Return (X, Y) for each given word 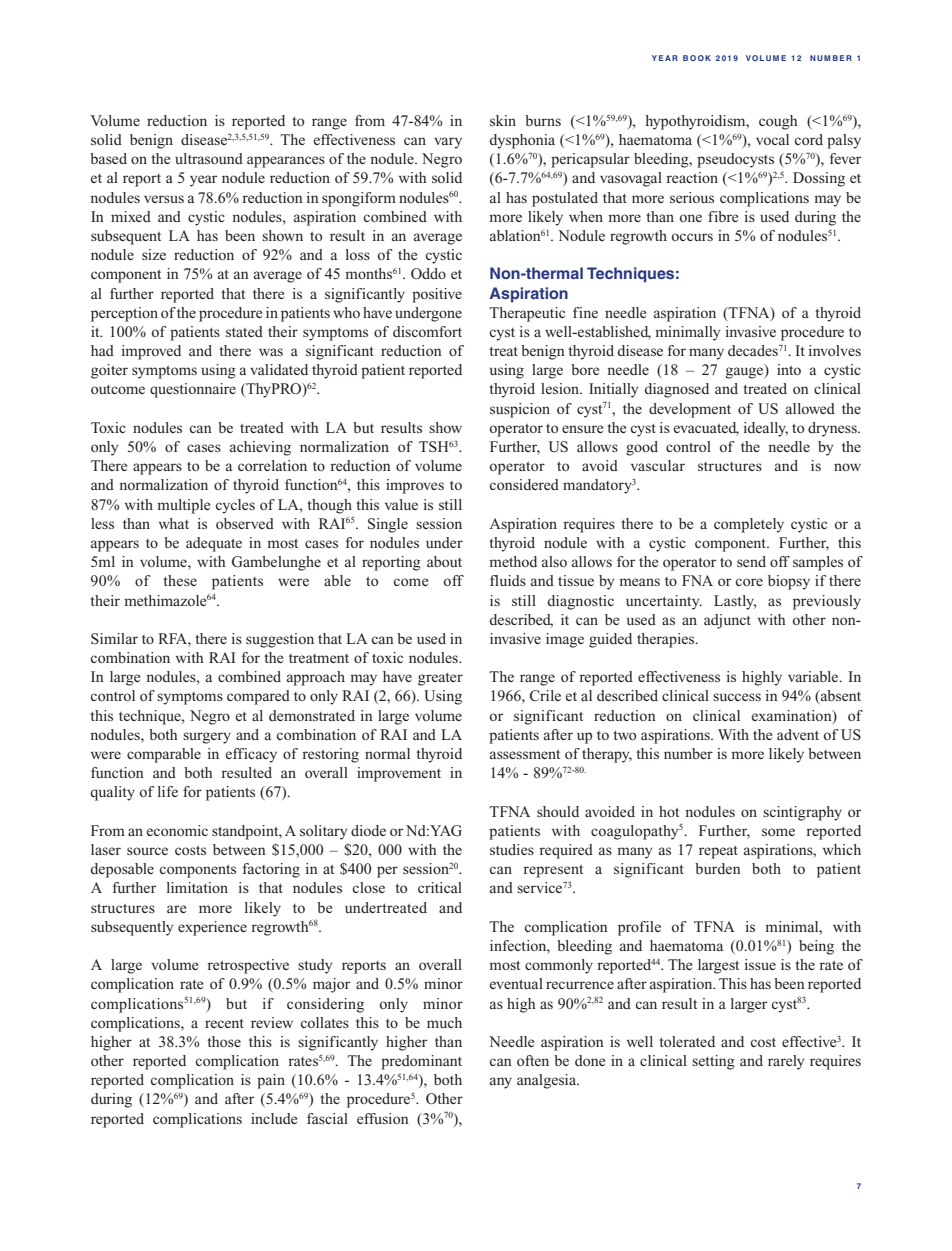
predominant (421, 1062)
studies (512, 849)
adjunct (727, 621)
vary (448, 143)
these (180, 580)
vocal (772, 139)
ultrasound (209, 158)
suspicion (520, 410)
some (778, 832)
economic (177, 830)
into (789, 369)
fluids (508, 580)
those (224, 1041)
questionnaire (193, 390)
